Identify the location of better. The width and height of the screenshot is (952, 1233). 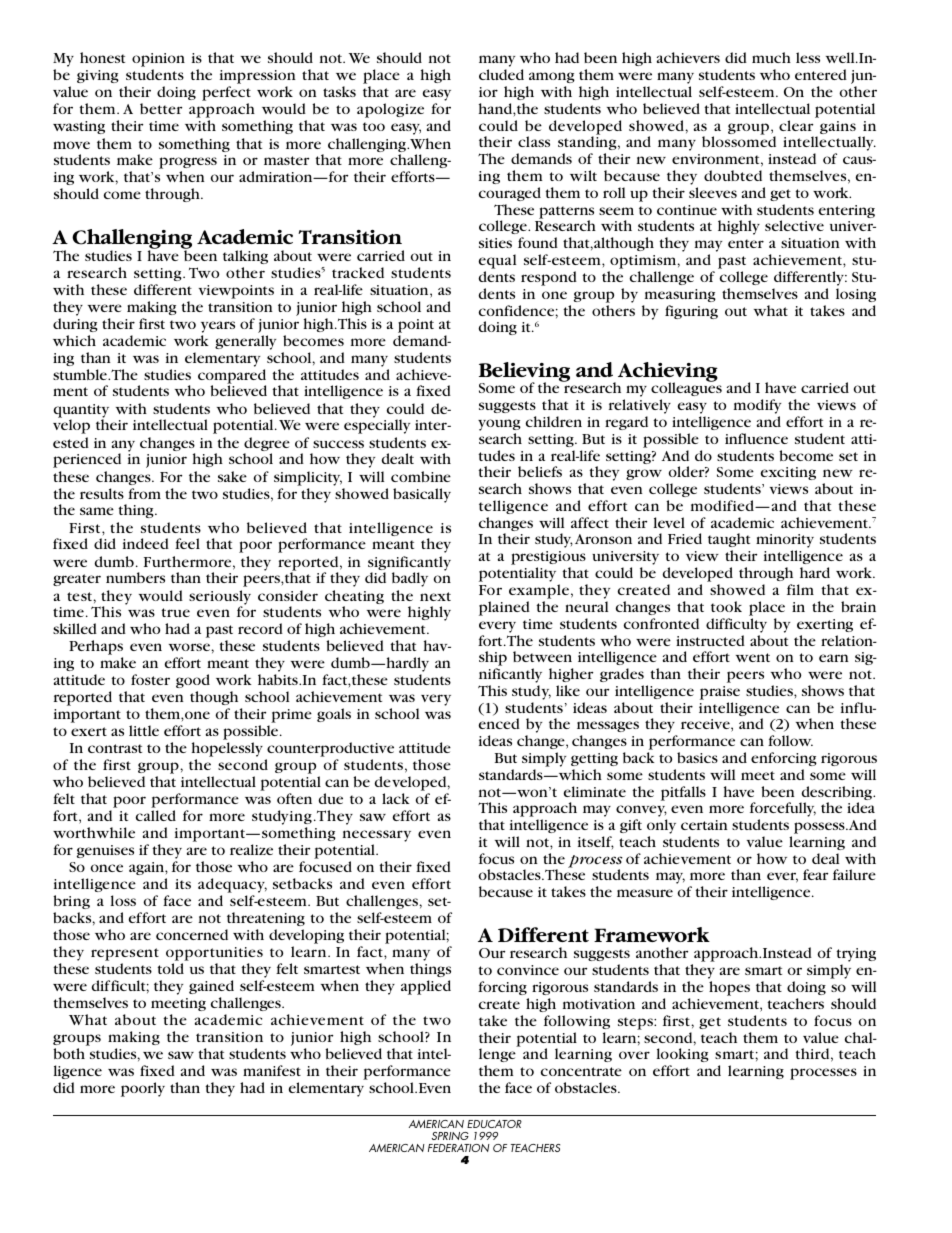
(161, 108).
